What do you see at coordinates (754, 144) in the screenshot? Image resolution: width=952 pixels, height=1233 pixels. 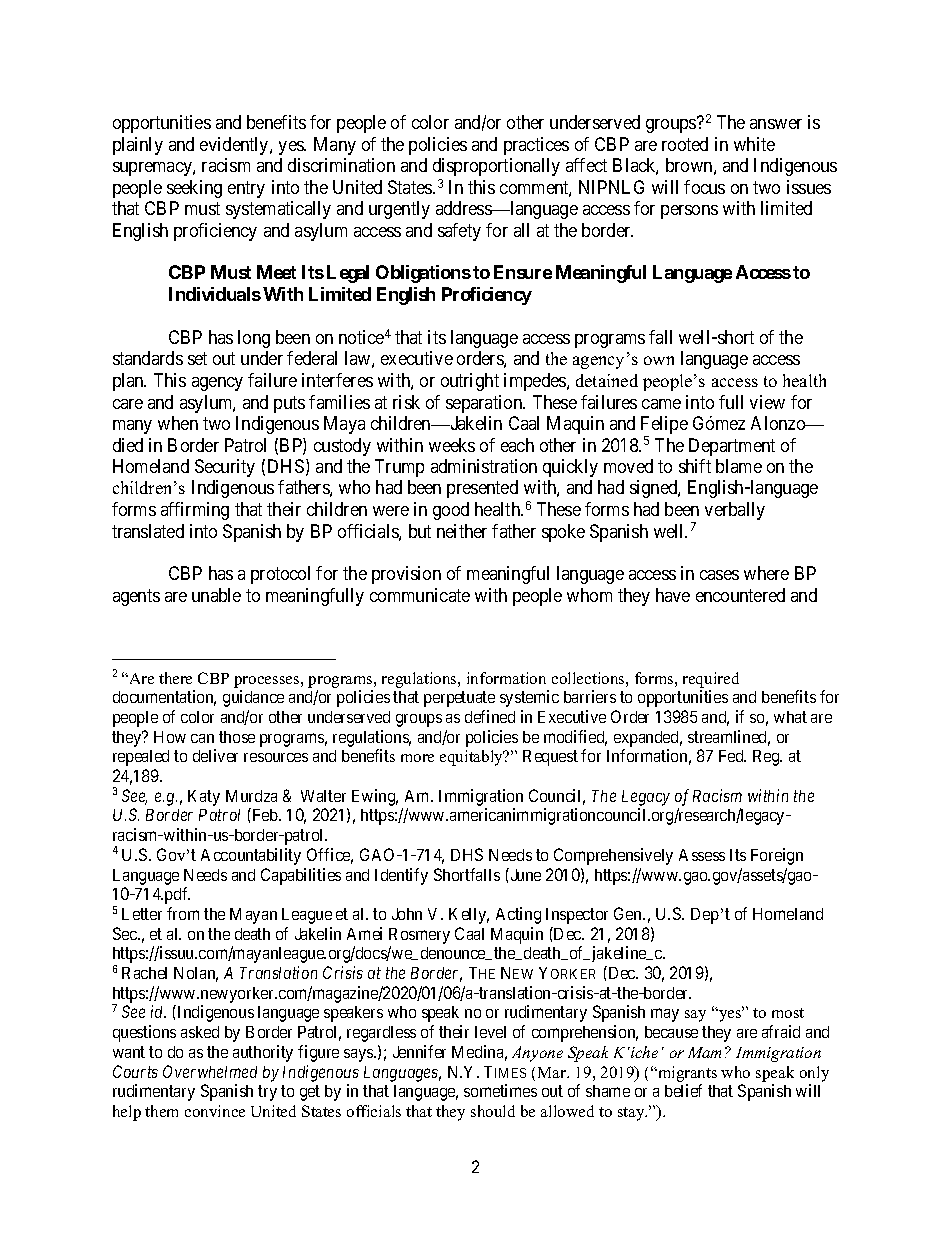 I see `white` at bounding box center [754, 144].
